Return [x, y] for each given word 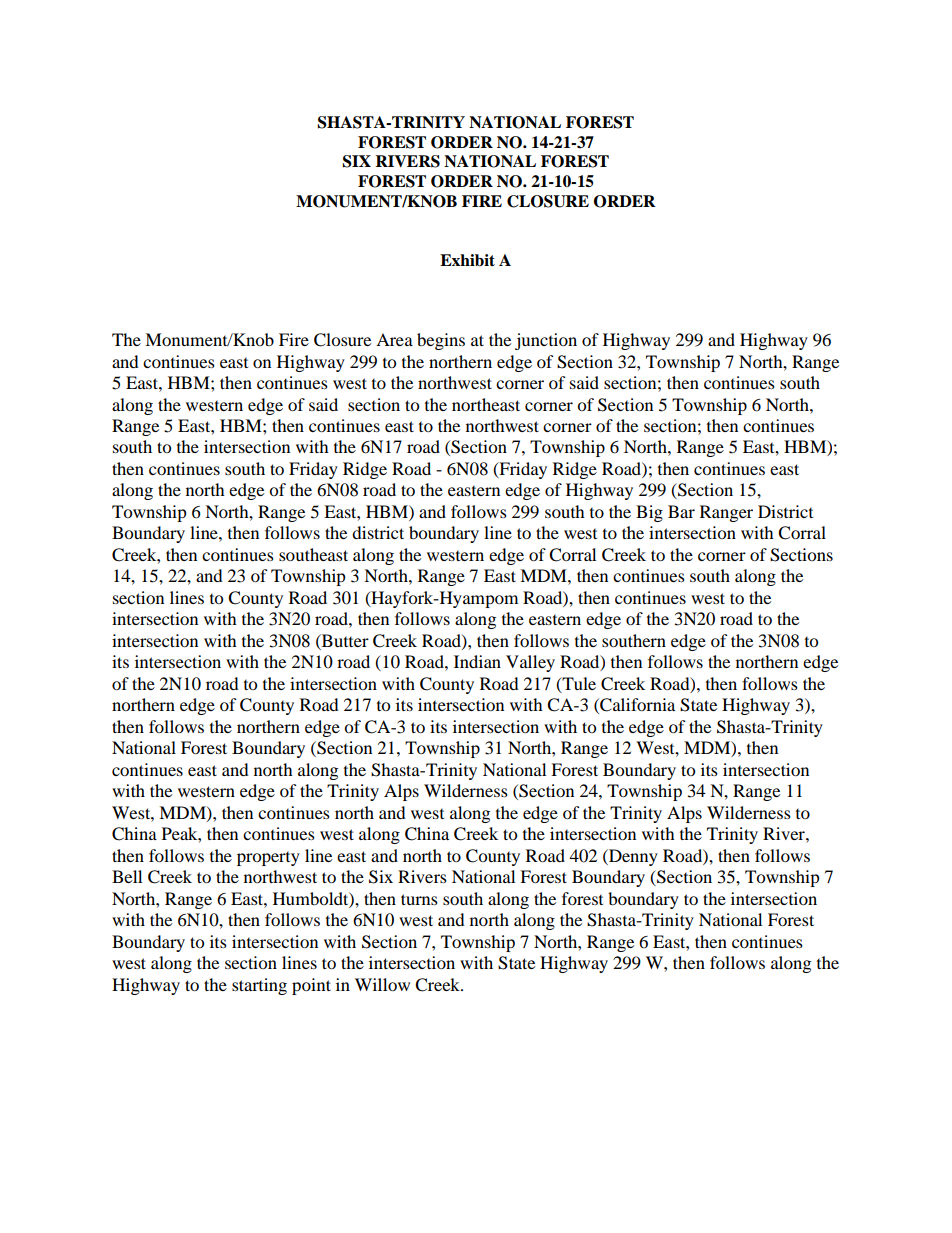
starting [259, 986]
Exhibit [467, 260]
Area [394, 339]
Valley [530, 663]
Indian [477, 661]
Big [649, 513]
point [311, 986]
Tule [578, 684]
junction [546, 341]
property [268, 859]
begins [441, 341]
